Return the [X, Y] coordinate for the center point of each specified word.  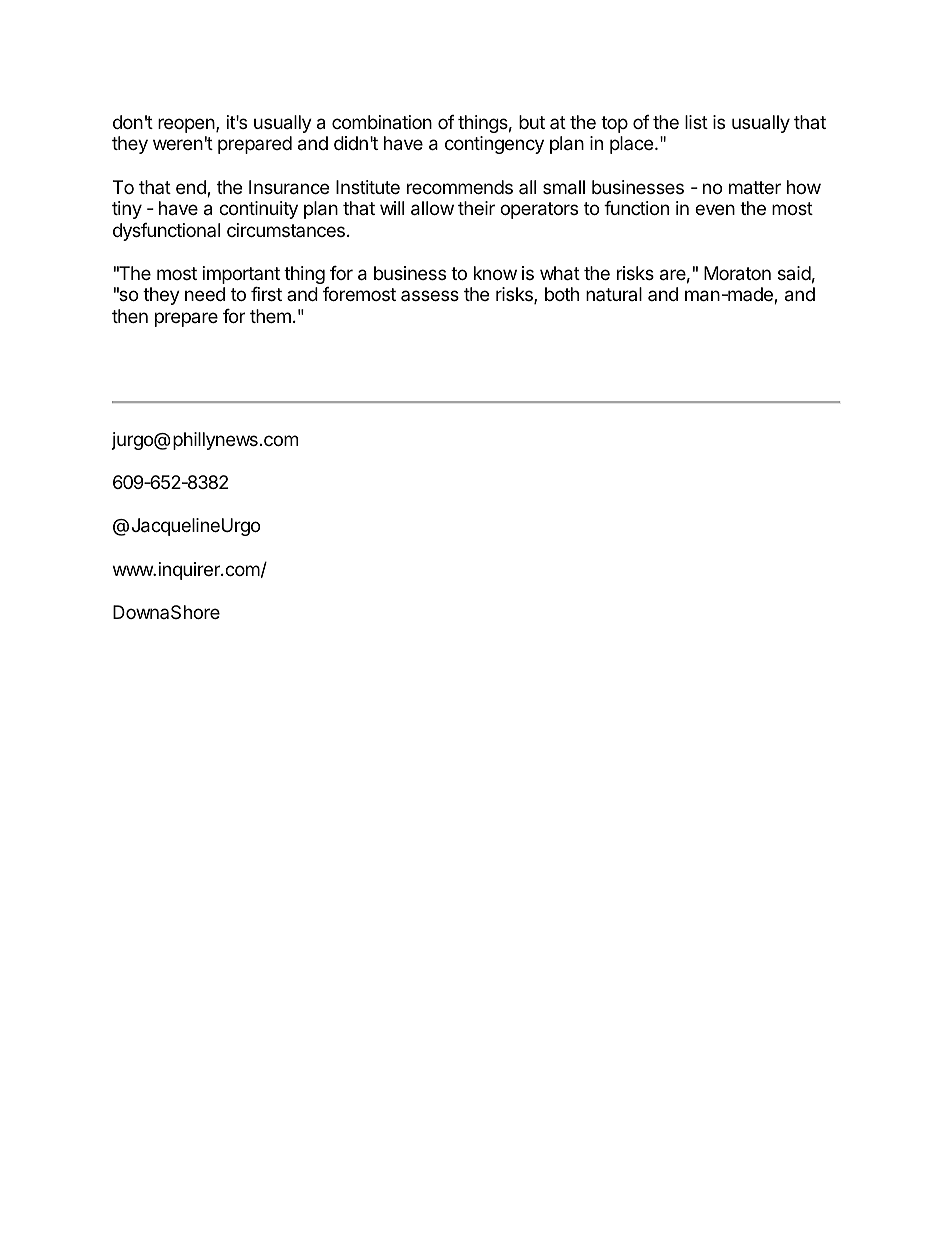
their [476, 208]
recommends [460, 187]
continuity [258, 210]
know [495, 273]
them [270, 316]
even [715, 209]
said [794, 273]
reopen [187, 125]
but [532, 122]
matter [755, 188]
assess [430, 295]
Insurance [289, 187]
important [241, 275]
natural [614, 294]
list [696, 122]
